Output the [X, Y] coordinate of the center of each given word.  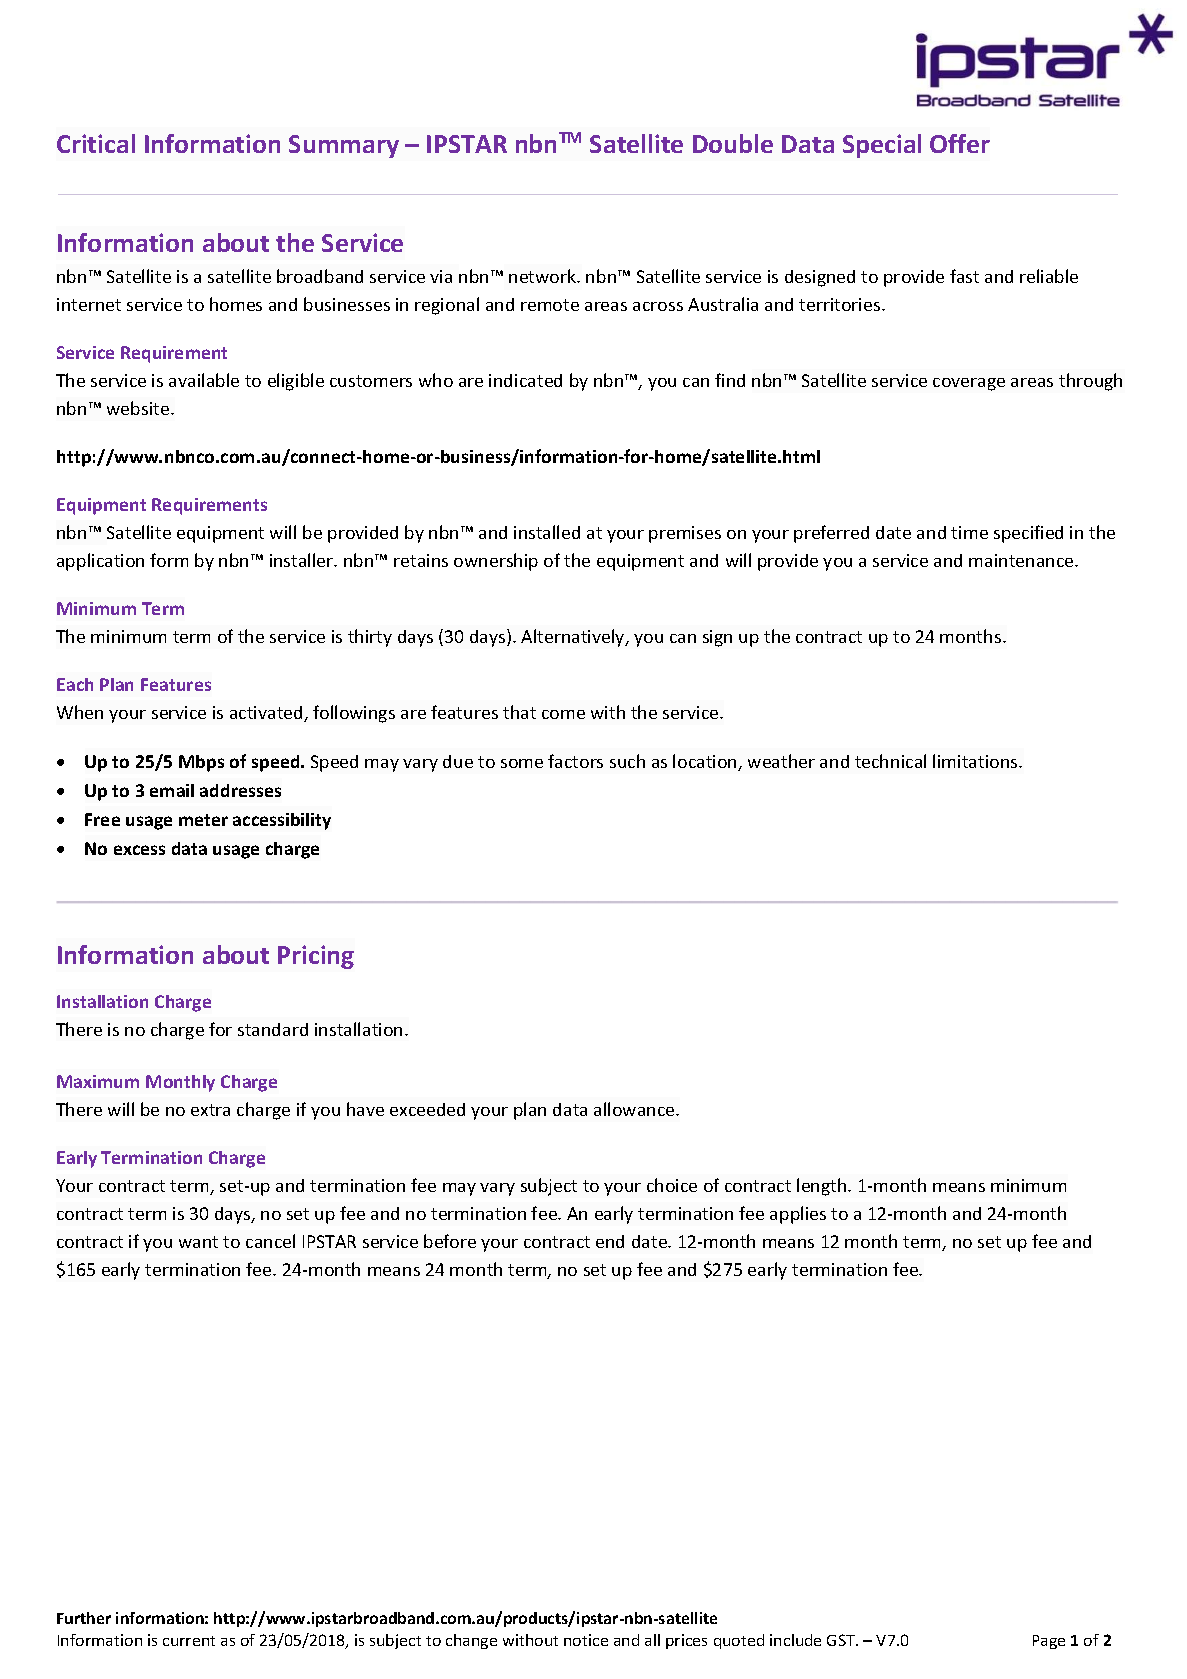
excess [139, 850]
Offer [960, 143]
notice [586, 1640]
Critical [96, 143]
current [189, 1641]
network [543, 276]
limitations [976, 761]
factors [575, 761]
